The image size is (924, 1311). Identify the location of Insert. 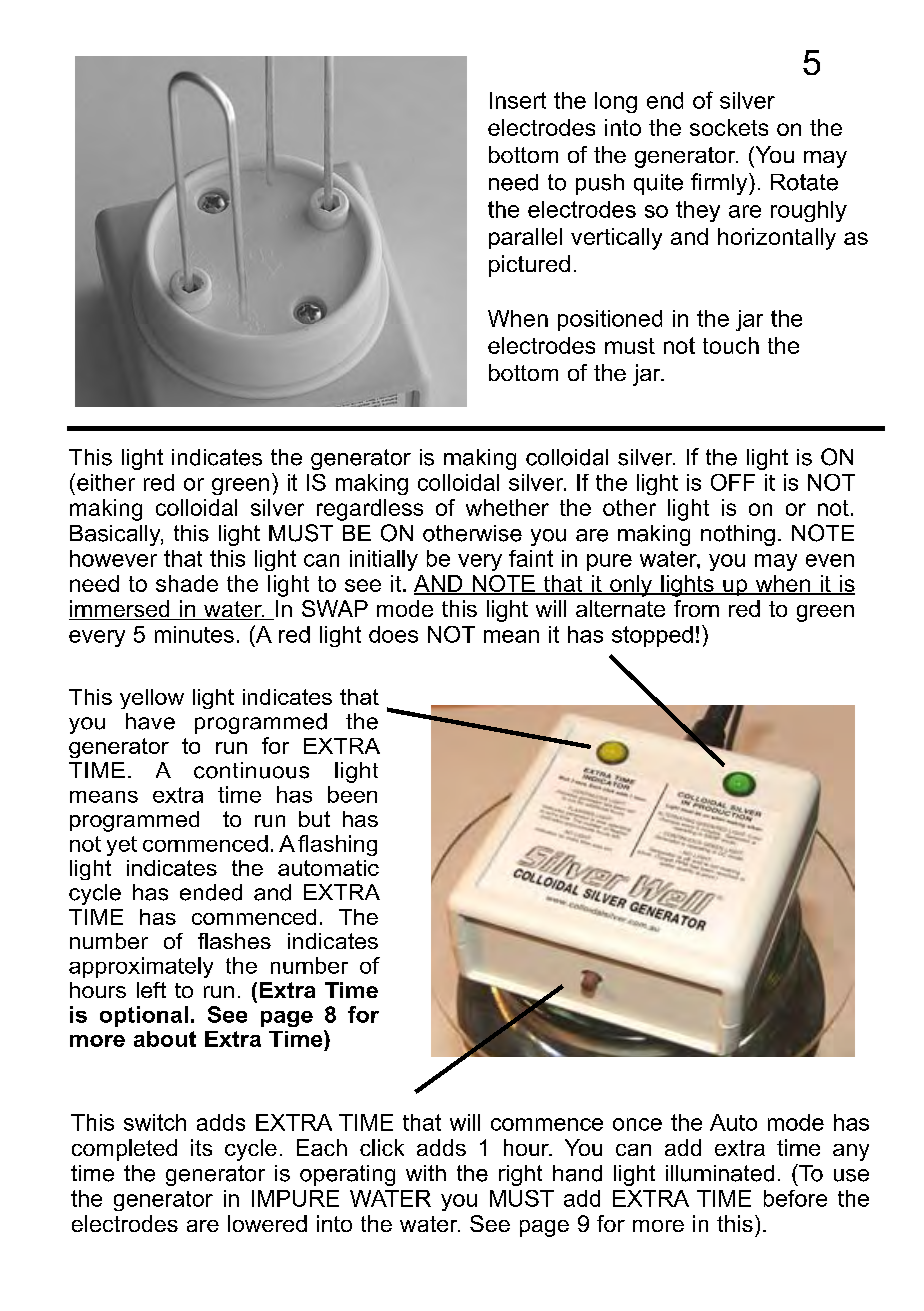
(518, 100).
